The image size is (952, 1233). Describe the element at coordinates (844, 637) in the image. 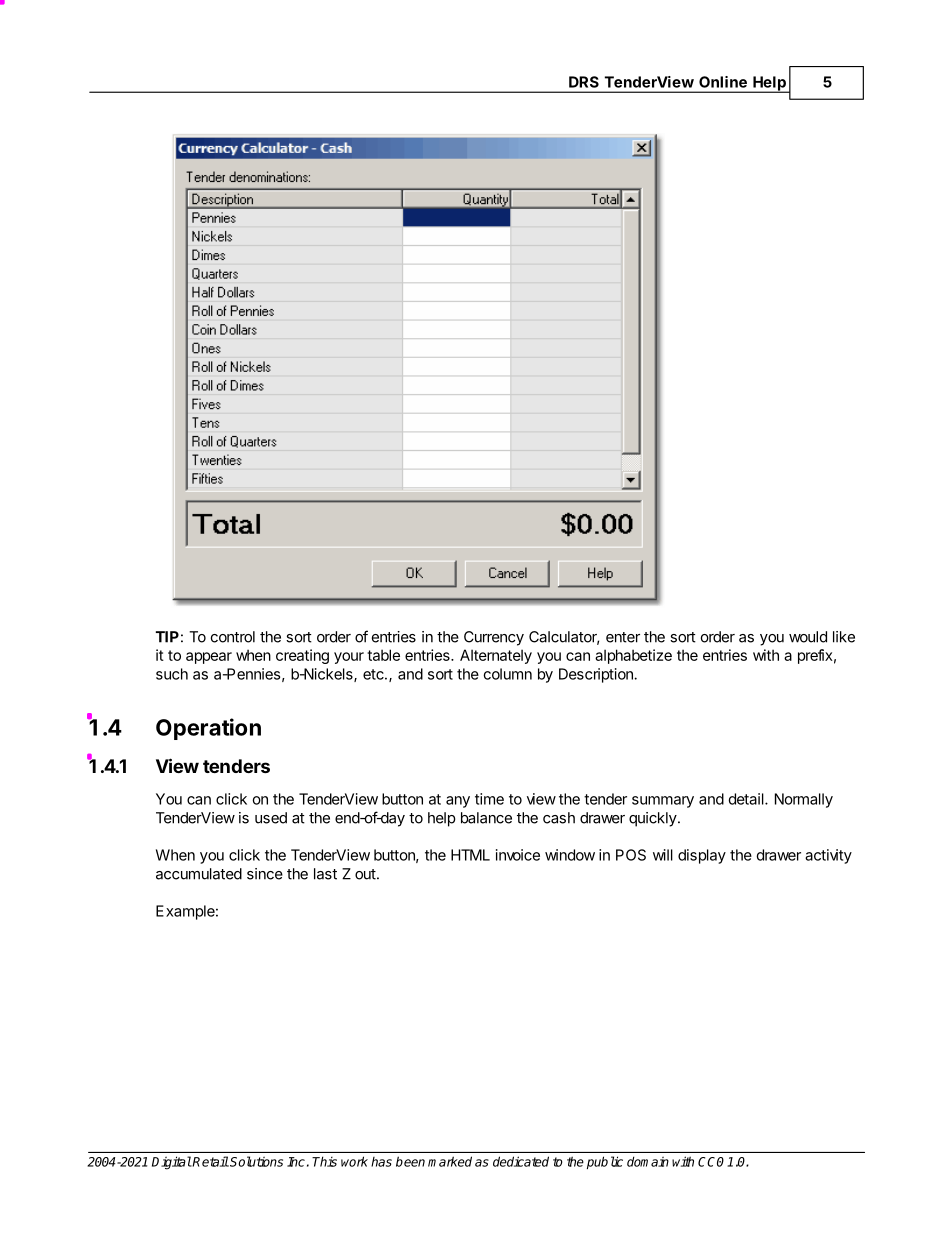

I see `like` at that location.
